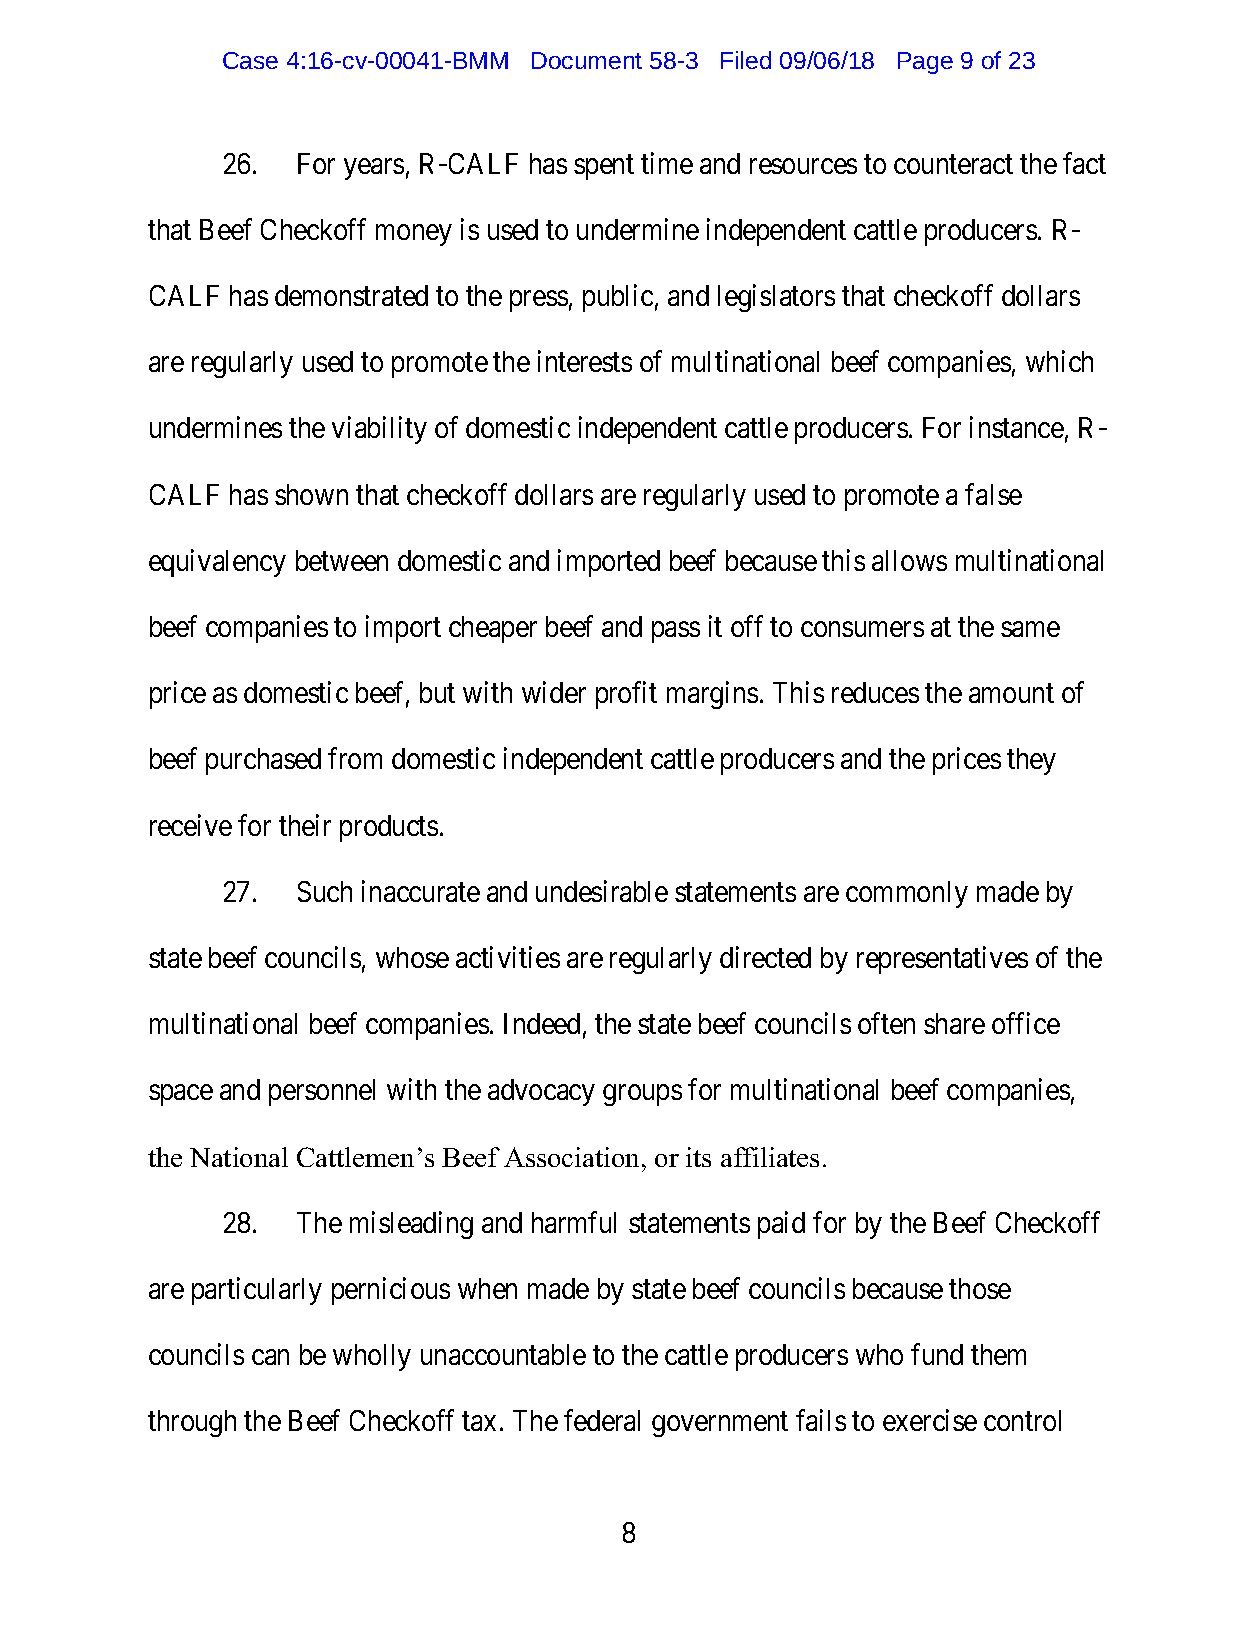 Image resolution: width=1258 pixels, height=1628 pixels. Describe the element at coordinates (270, 1357) in the document. I see `can` at that location.
